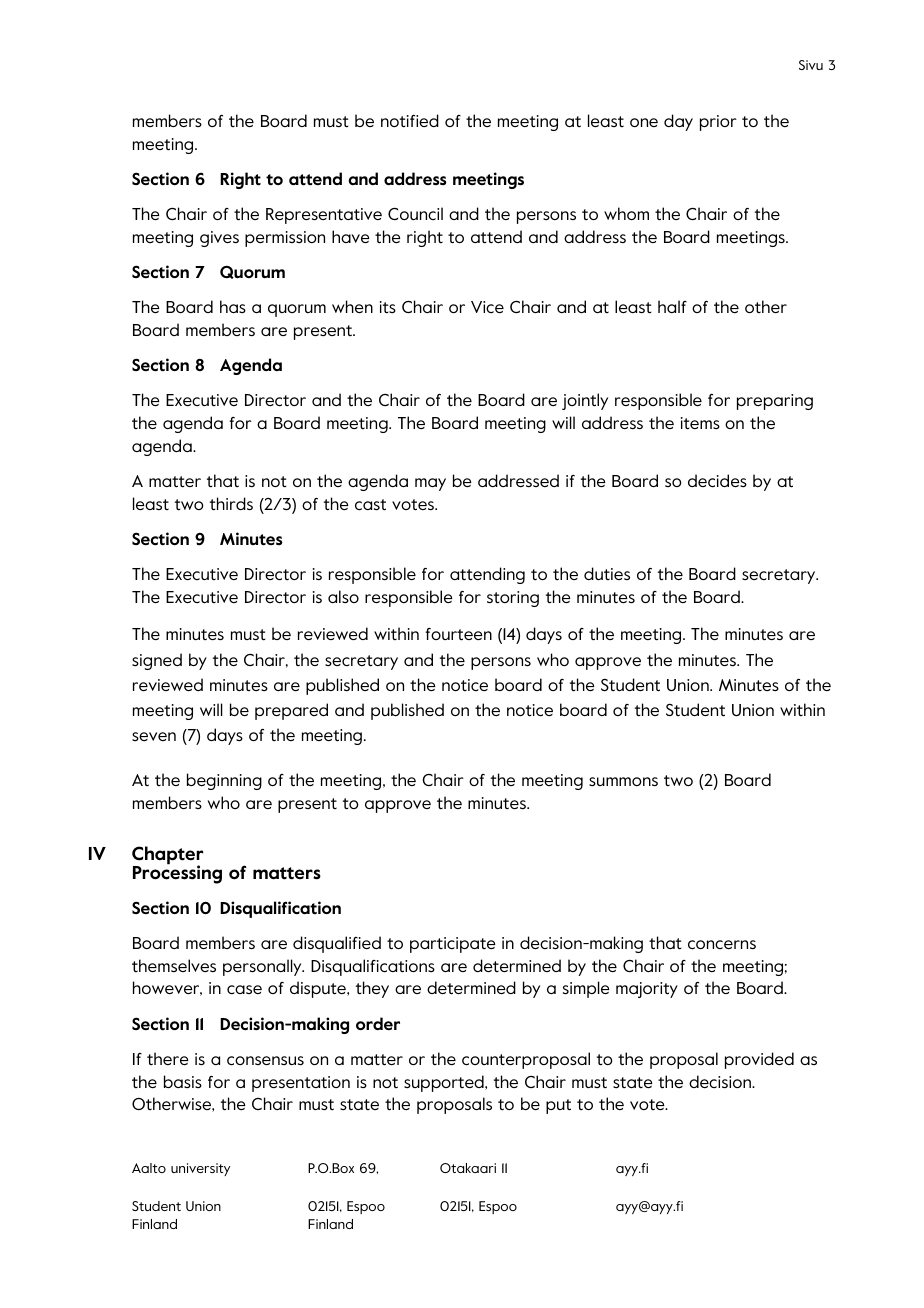 The image size is (924, 1308). I want to click on prior, so click(718, 123).
